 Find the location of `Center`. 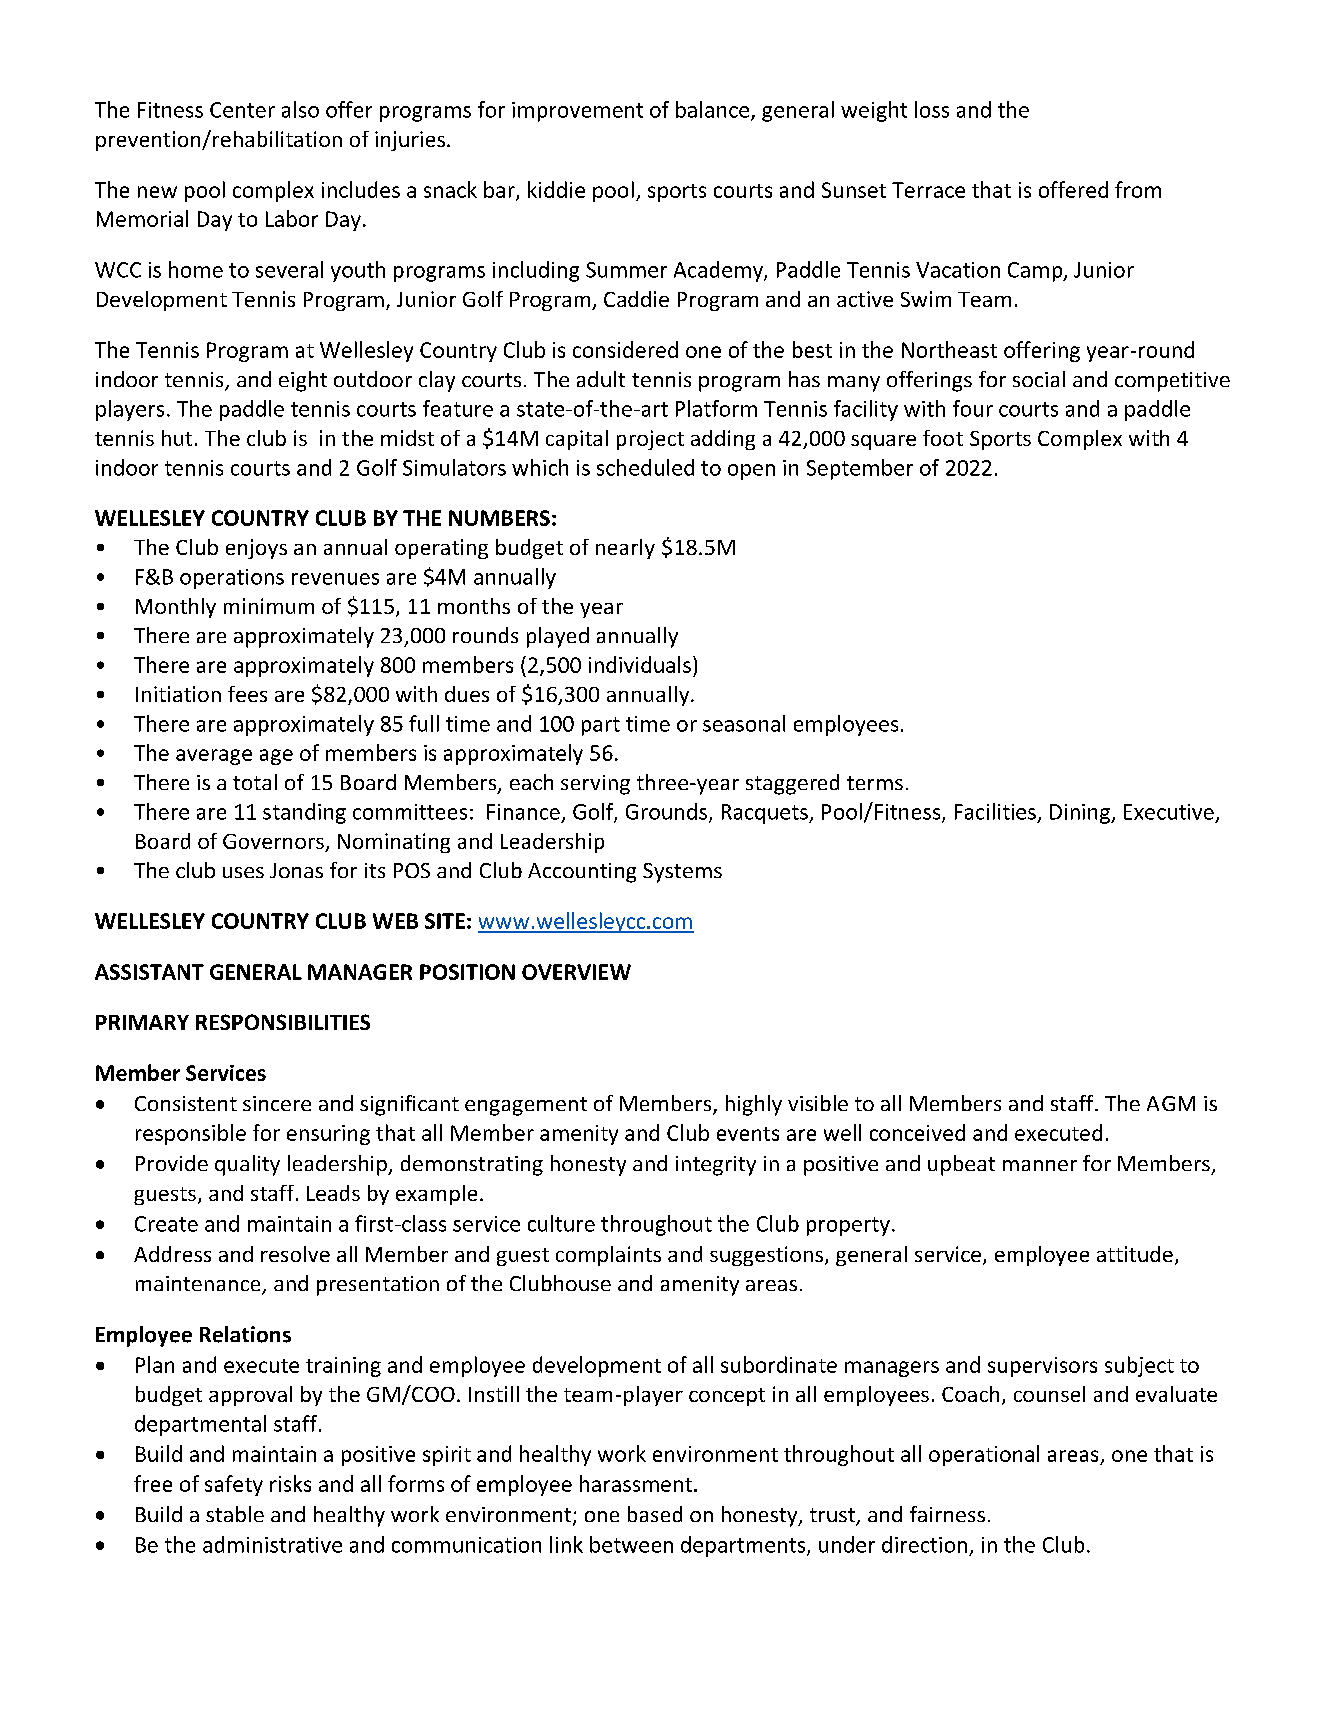

Center is located at coordinates (242, 110).
